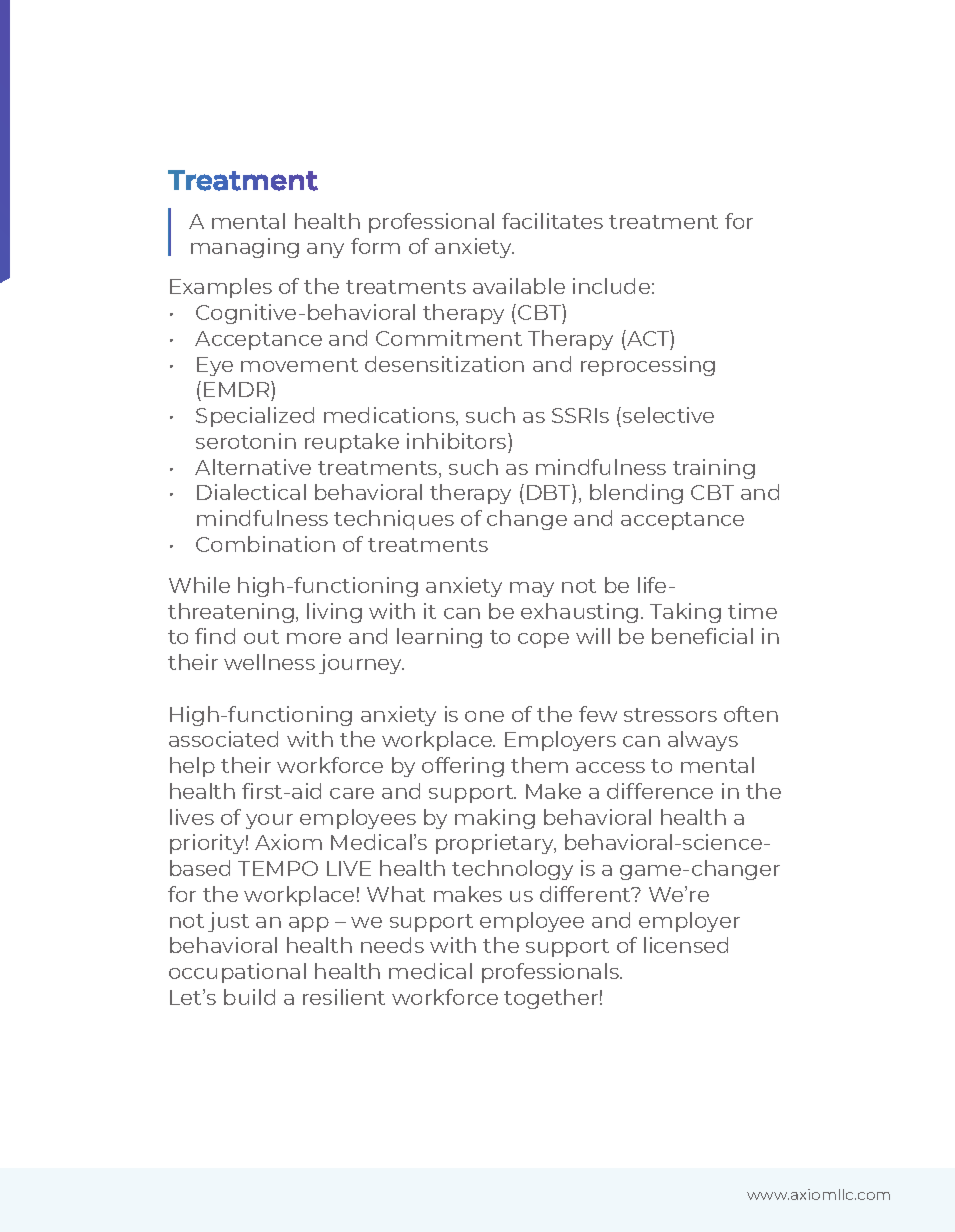 The image size is (955, 1232). What do you see at coordinates (238, 389) in the screenshot?
I see `EMDR` at bounding box center [238, 389].
